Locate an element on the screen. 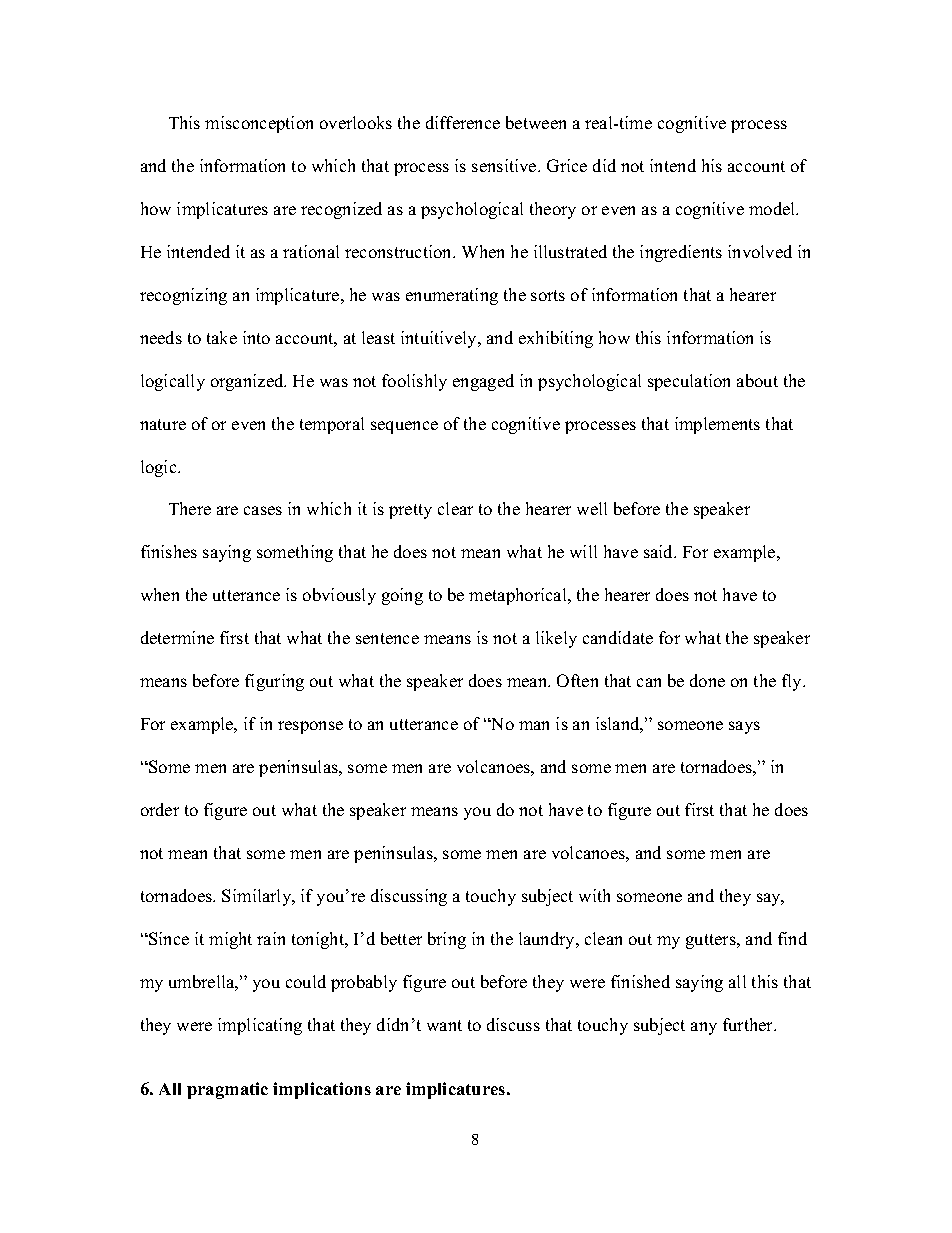 The height and width of the screenshot is (1233, 952). model is located at coordinates (773, 208).
